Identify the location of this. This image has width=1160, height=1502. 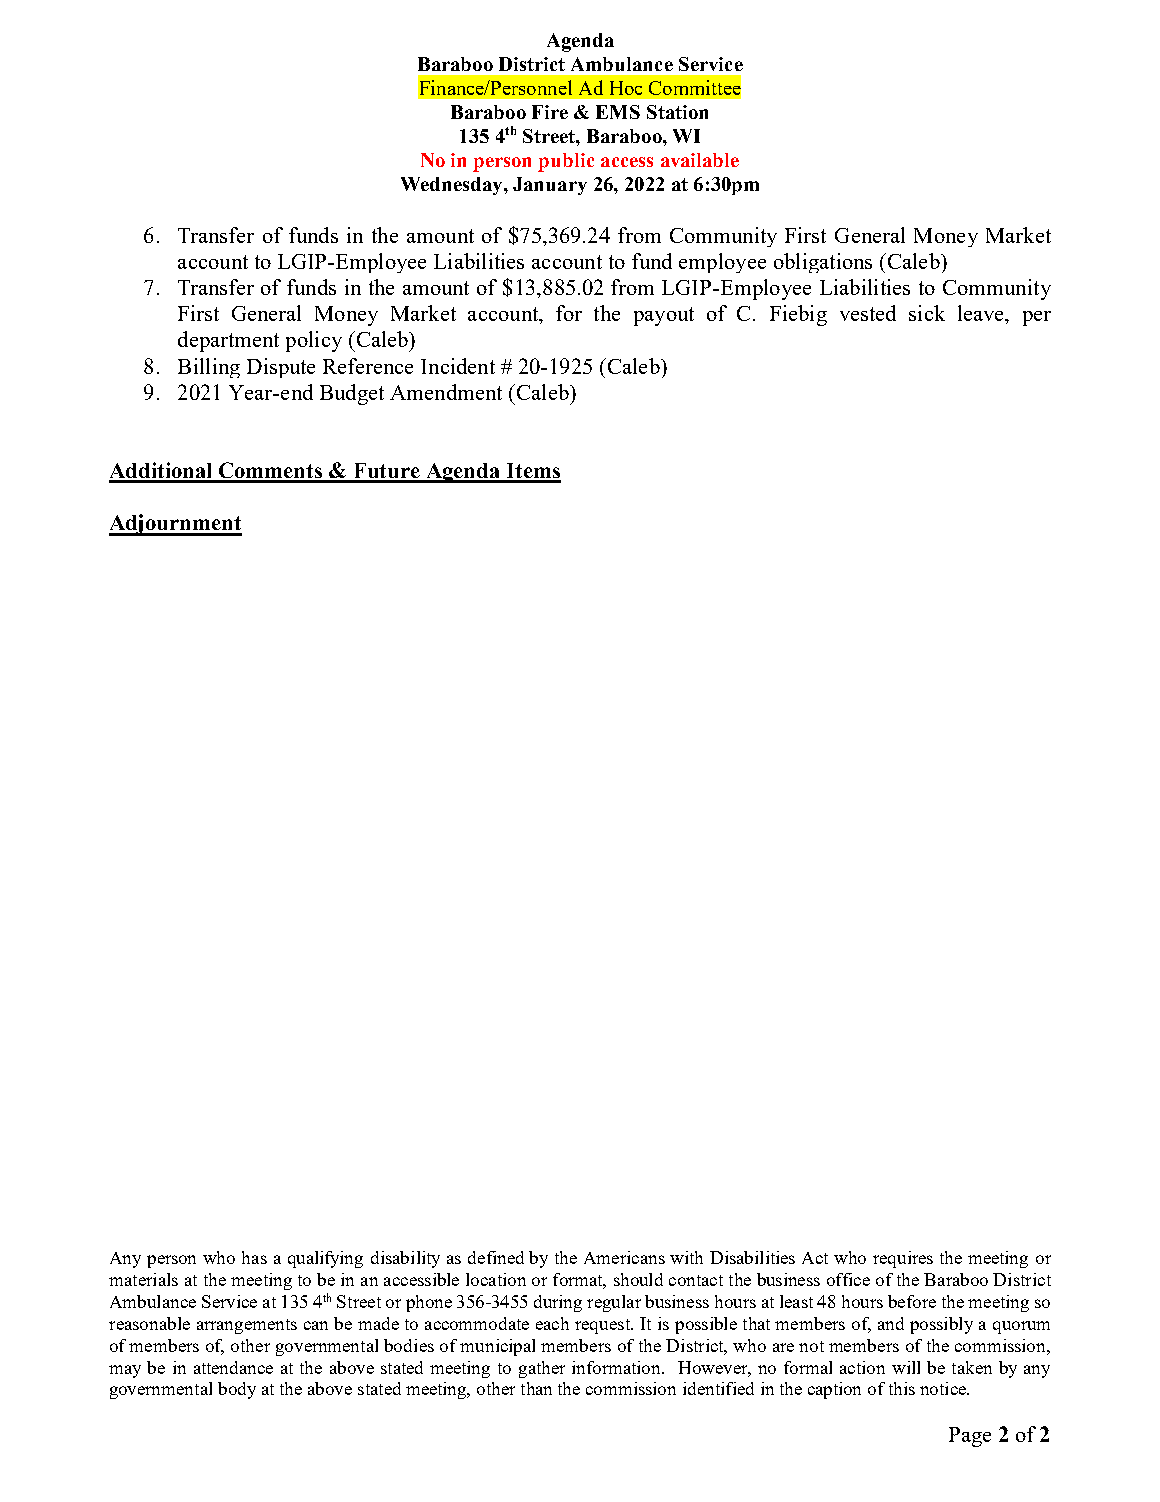
(902, 1388).
